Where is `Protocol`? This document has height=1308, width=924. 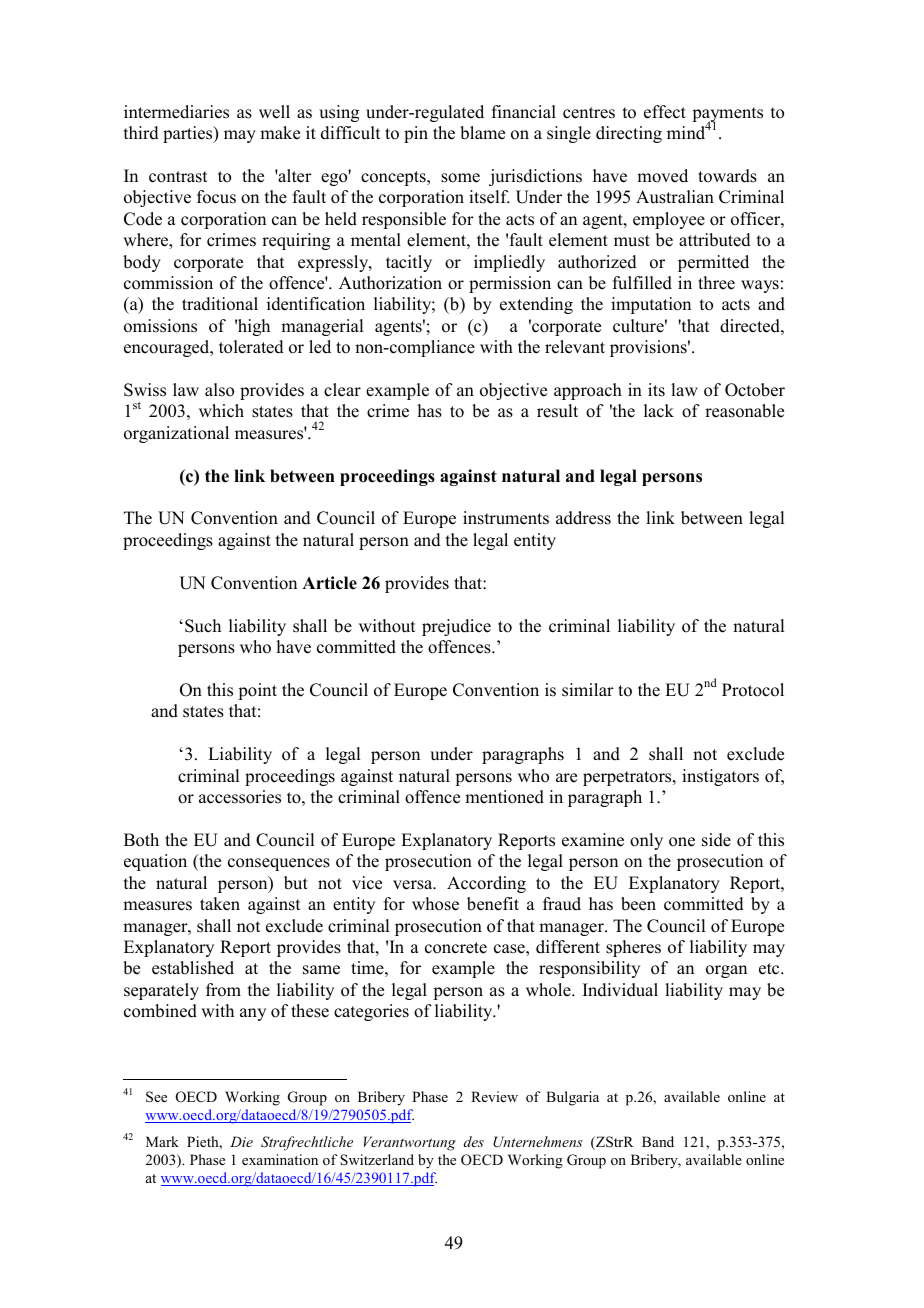 Protocol is located at coordinates (753, 690).
